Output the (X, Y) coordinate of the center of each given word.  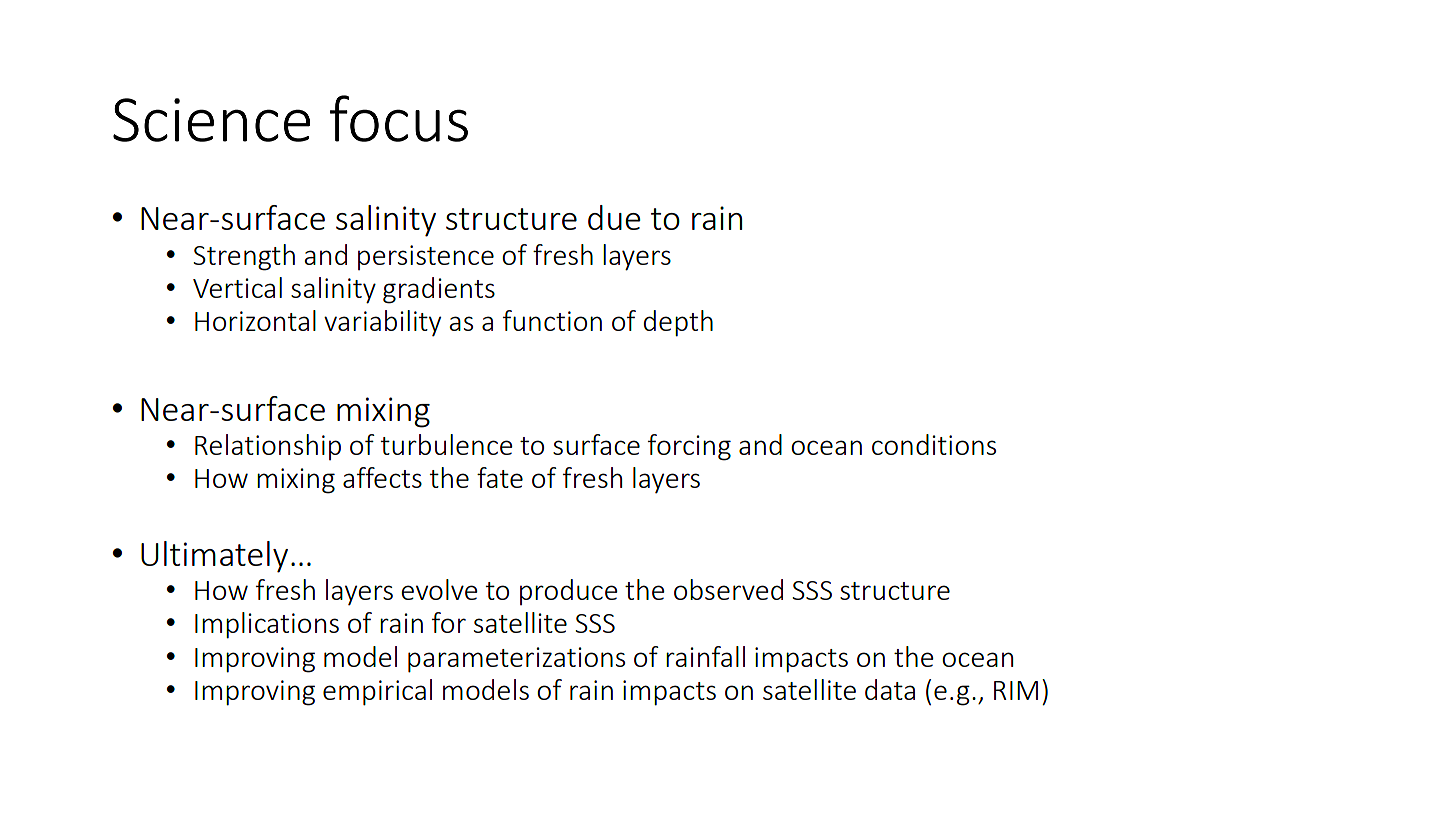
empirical (377, 692)
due (614, 217)
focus (399, 118)
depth (678, 323)
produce (569, 592)
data (890, 689)
